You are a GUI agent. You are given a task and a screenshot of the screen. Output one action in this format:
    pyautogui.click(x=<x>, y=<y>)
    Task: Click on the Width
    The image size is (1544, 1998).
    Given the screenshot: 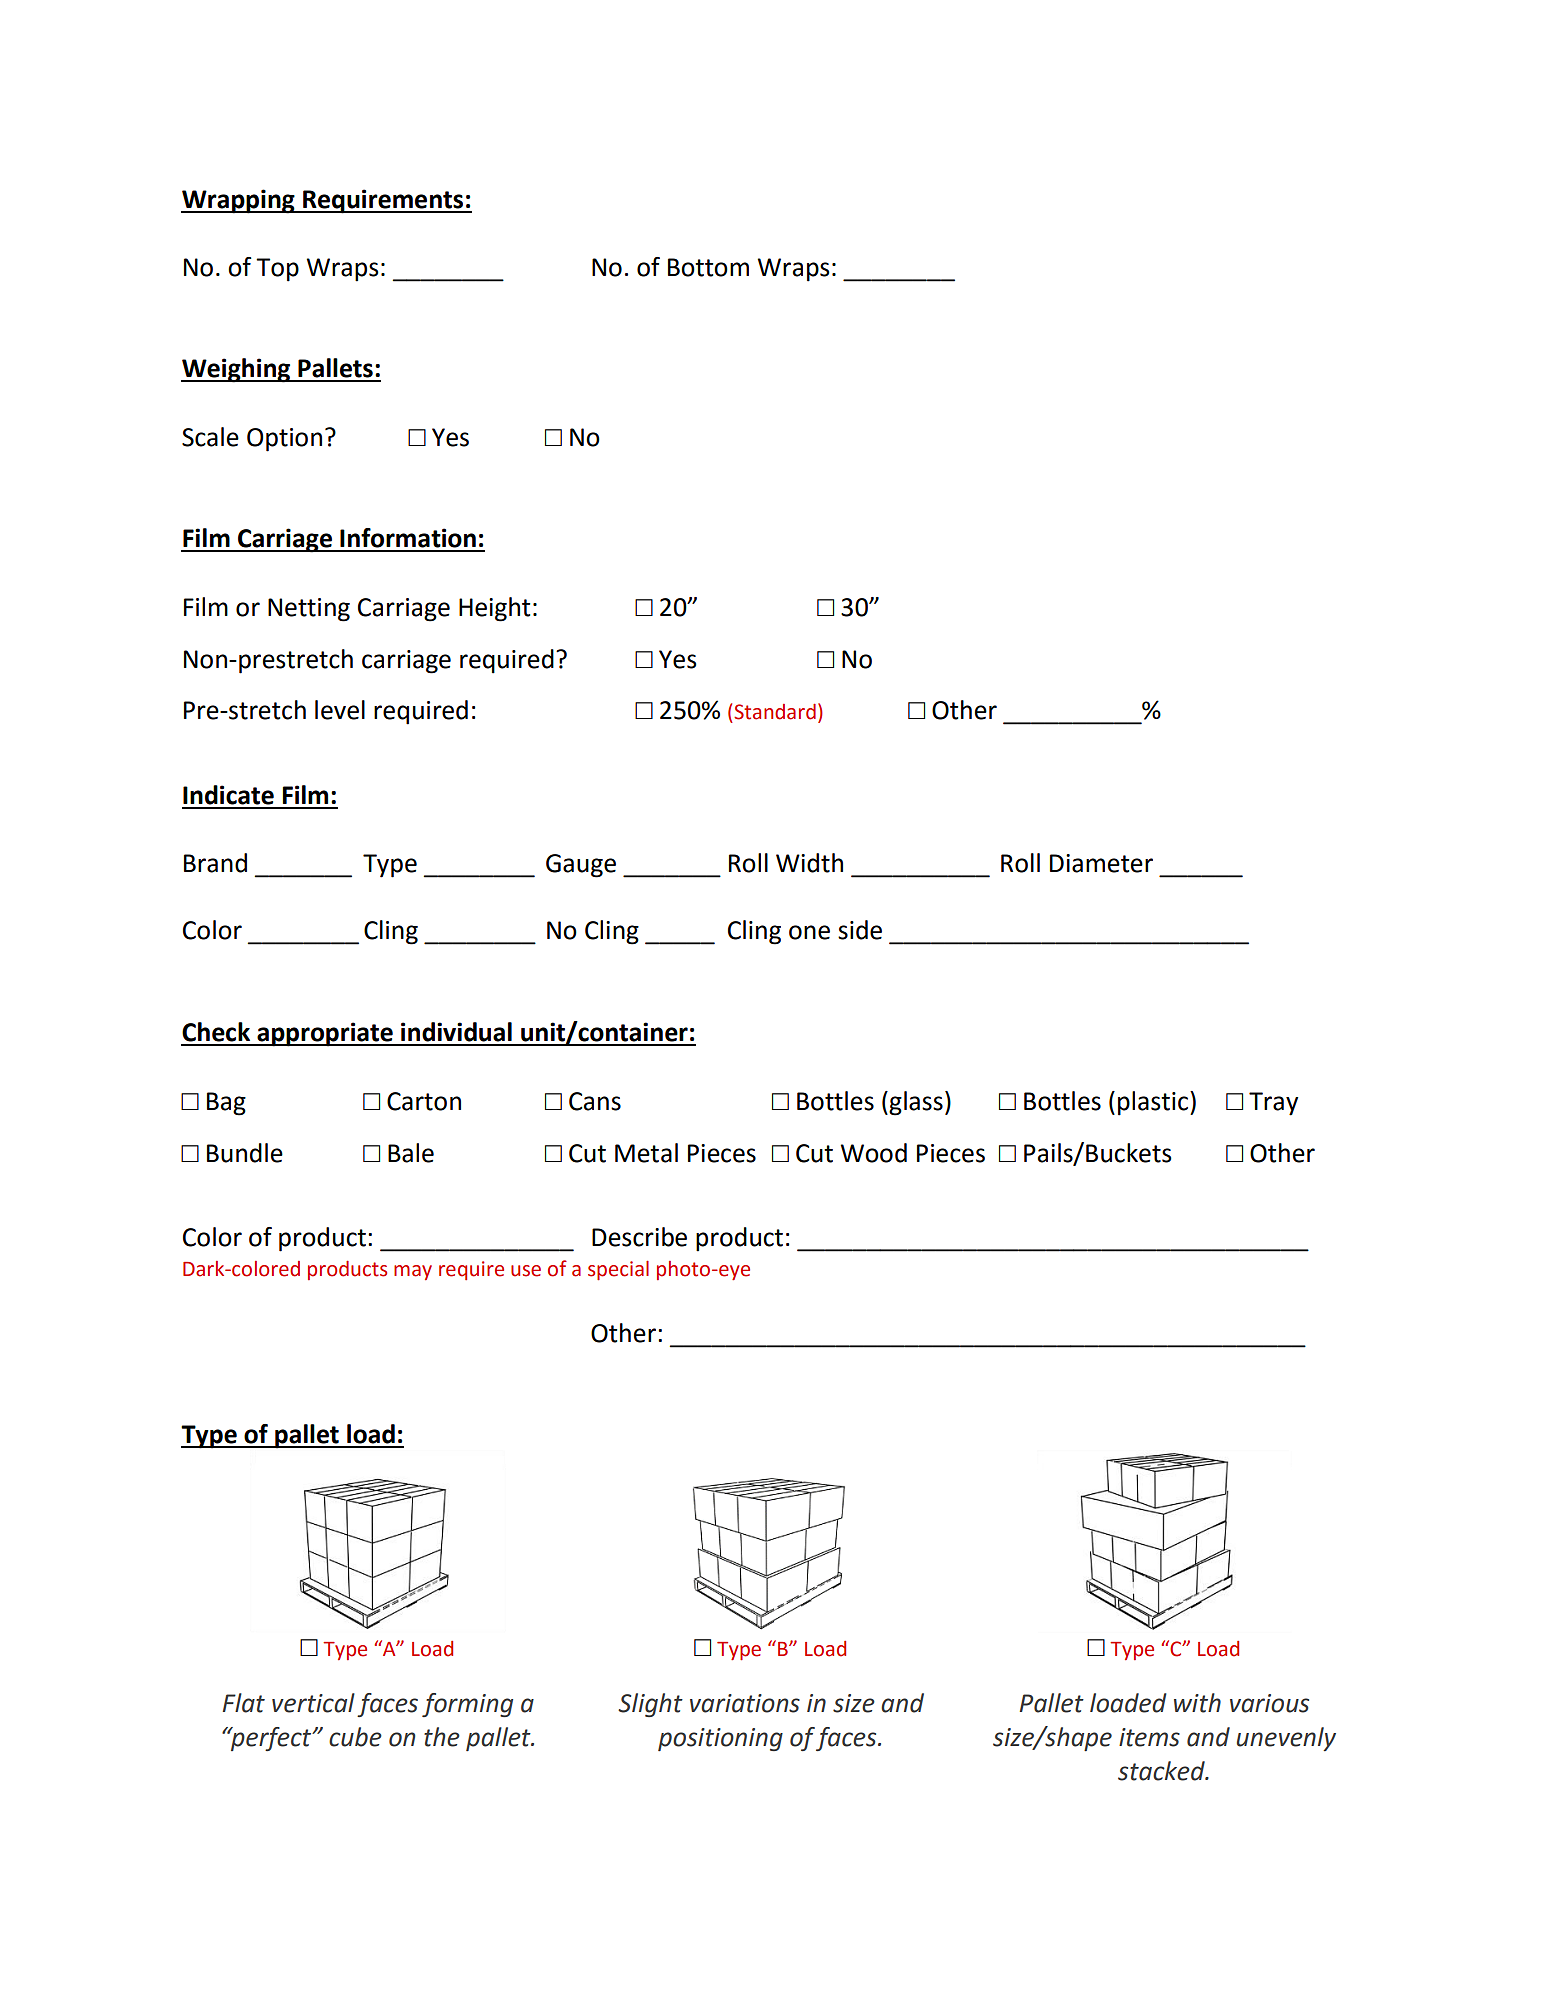 What is the action you would take?
    pyautogui.click(x=809, y=863)
